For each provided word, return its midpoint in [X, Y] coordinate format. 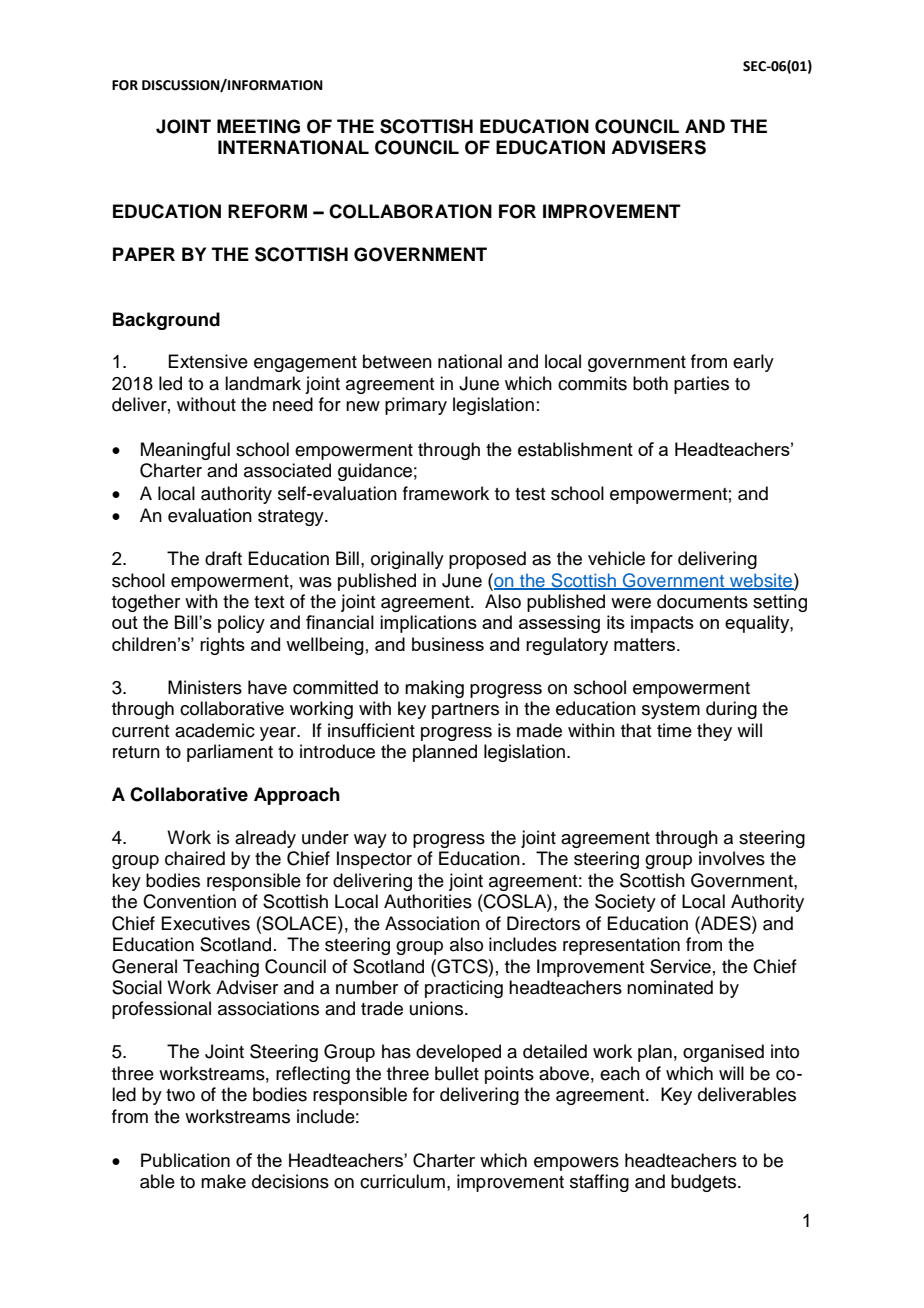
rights [222, 646]
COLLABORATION [410, 211]
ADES [726, 923]
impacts [662, 624]
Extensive [208, 361]
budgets [705, 1183]
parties [701, 385]
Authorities [428, 901]
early [753, 363]
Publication [185, 1160]
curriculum [402, 1181]
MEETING [258, 126]
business [448, 644]
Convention [189, 901]
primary [416, 406]
